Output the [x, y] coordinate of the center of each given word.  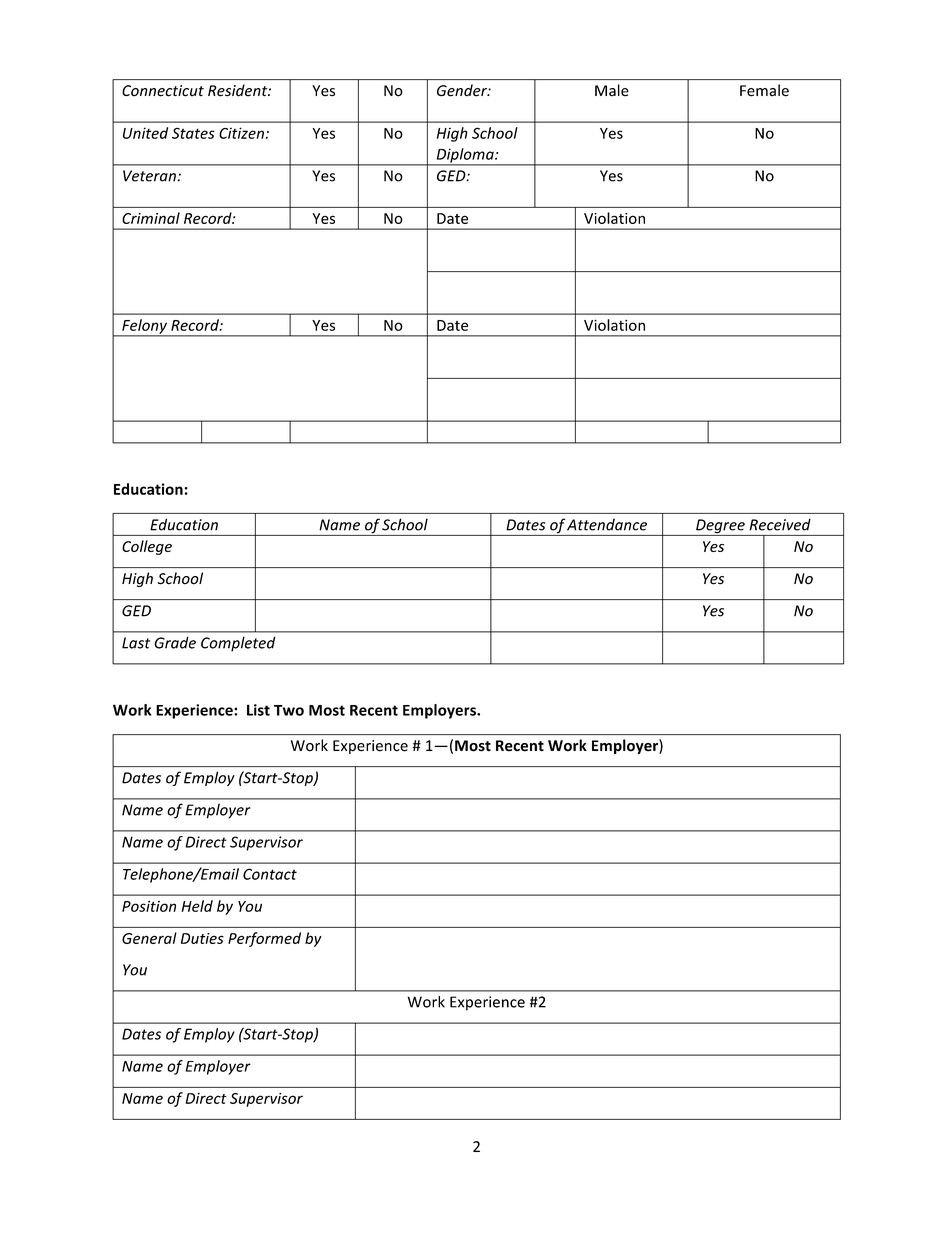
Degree [720, 527]
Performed [264, 939]
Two [289, 710]
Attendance [607, 524]
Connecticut [163, 91]
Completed [238, 644]
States [193, 133]
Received [780, 524]
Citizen [241, 133]
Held [197, 906]
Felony [144, 327]
